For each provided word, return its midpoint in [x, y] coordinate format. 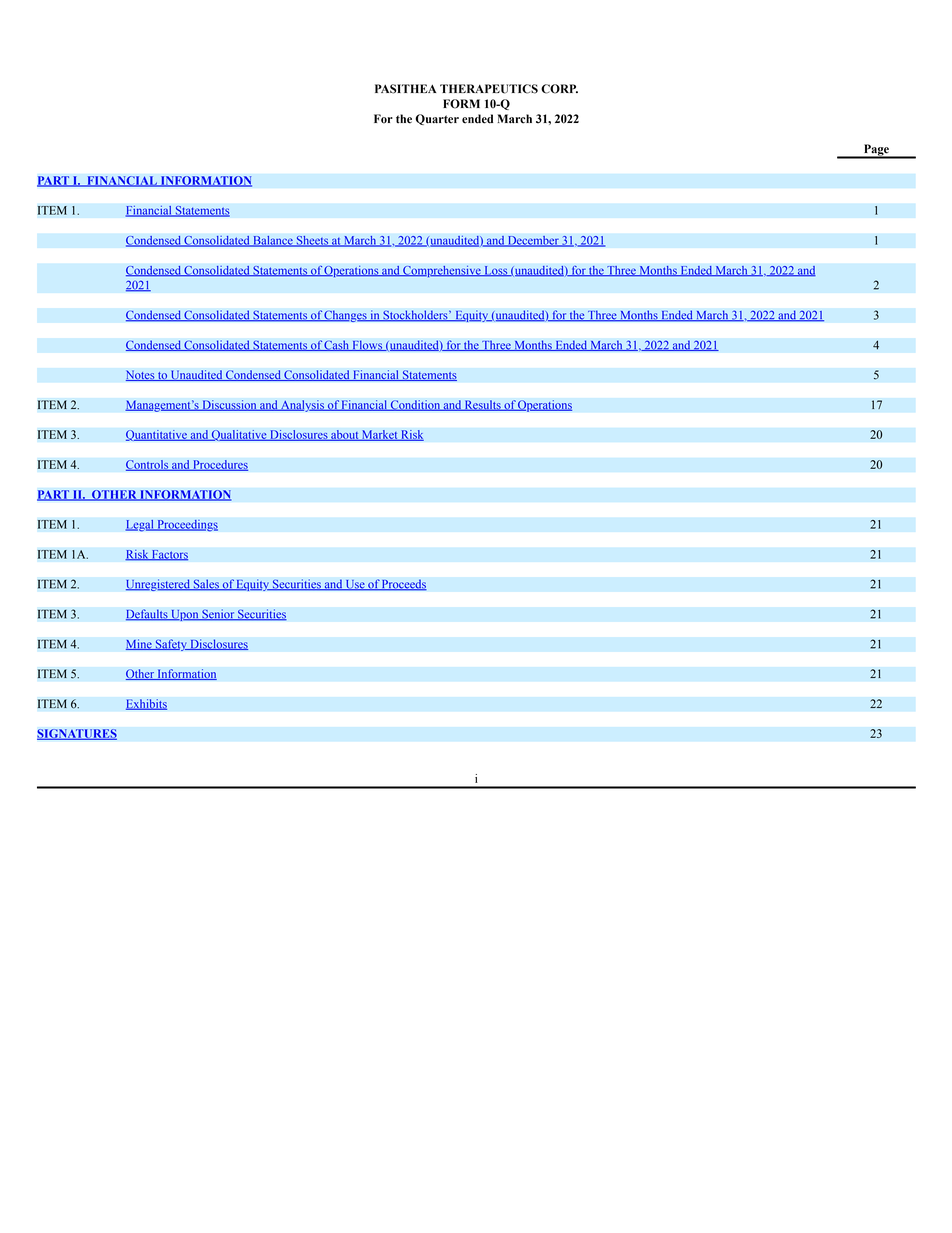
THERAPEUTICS [489, 89]
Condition [415, 405]
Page [876, 151]
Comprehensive [442, 271]
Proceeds [403, 585]
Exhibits [146, 704]
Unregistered [158, 585]
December [533, 241]
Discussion [229, 405]
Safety [171, 645]
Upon [185, 615]
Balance [273, 241]
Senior [218, 615]
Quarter [437, 119]
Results [483, 405]
